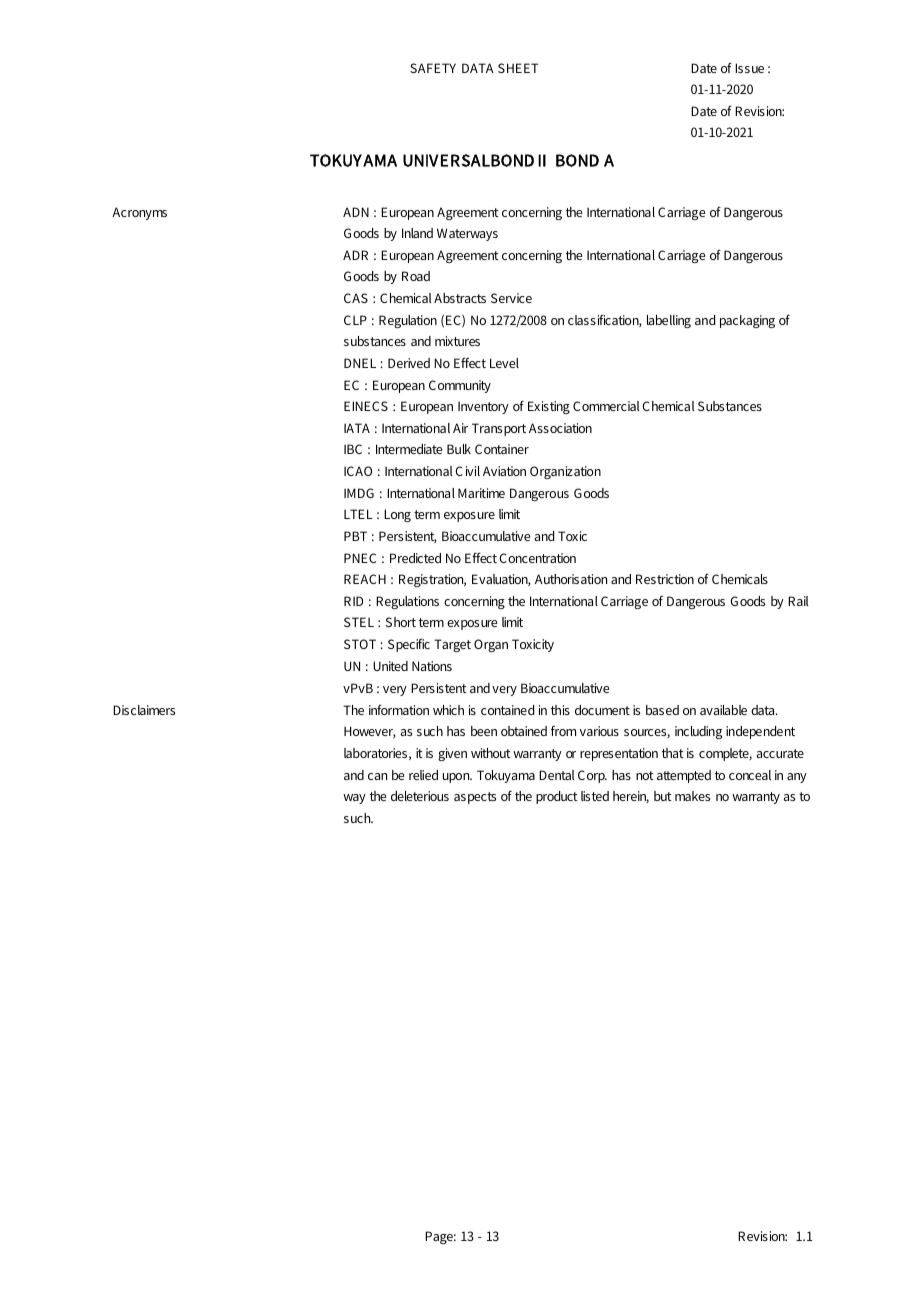  What do you see at coordinates (460, 428) in the document?
I see `Air` at bounding box center [460, 428].
